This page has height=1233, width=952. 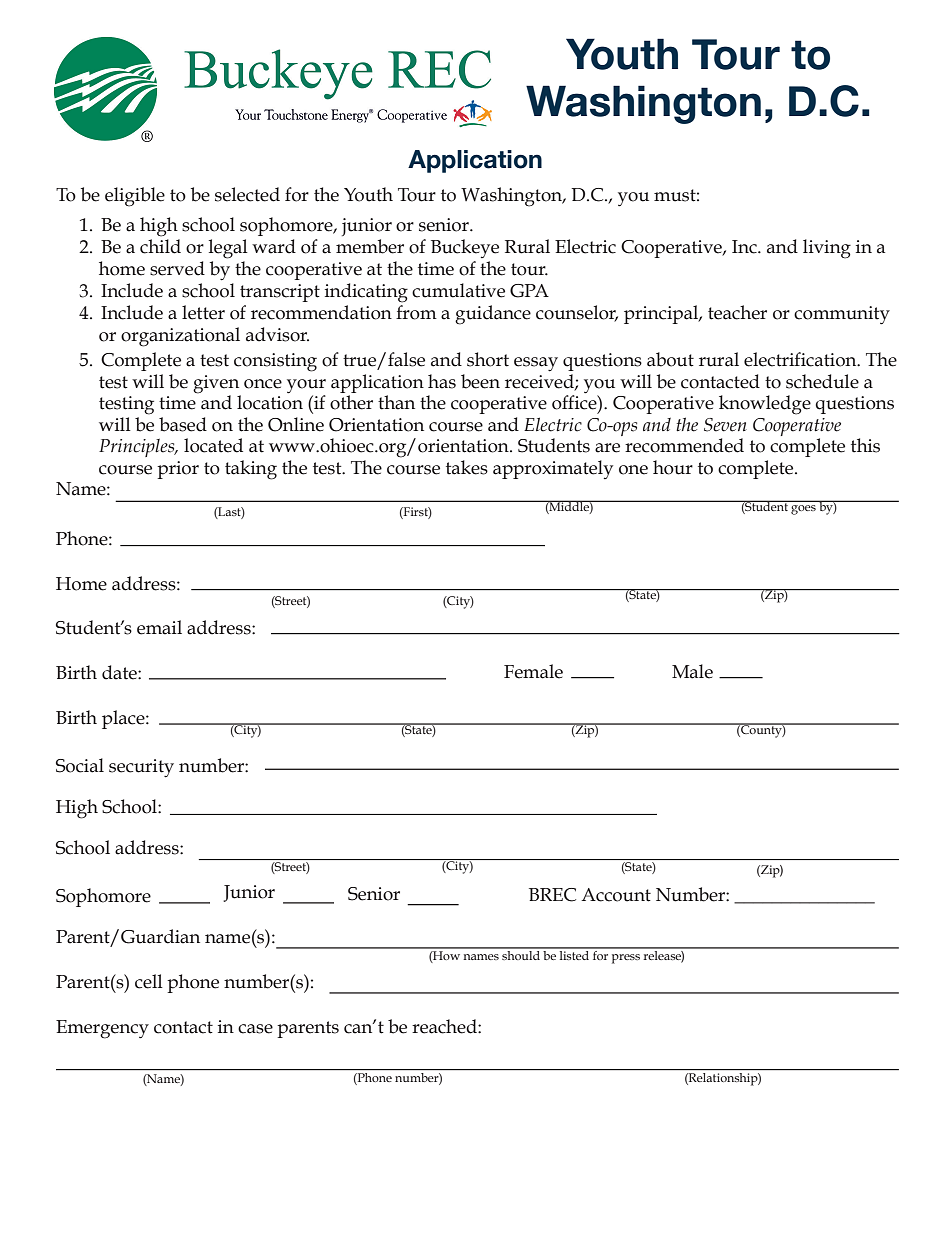 I want to click on takes, so click(x=467, y=467).
